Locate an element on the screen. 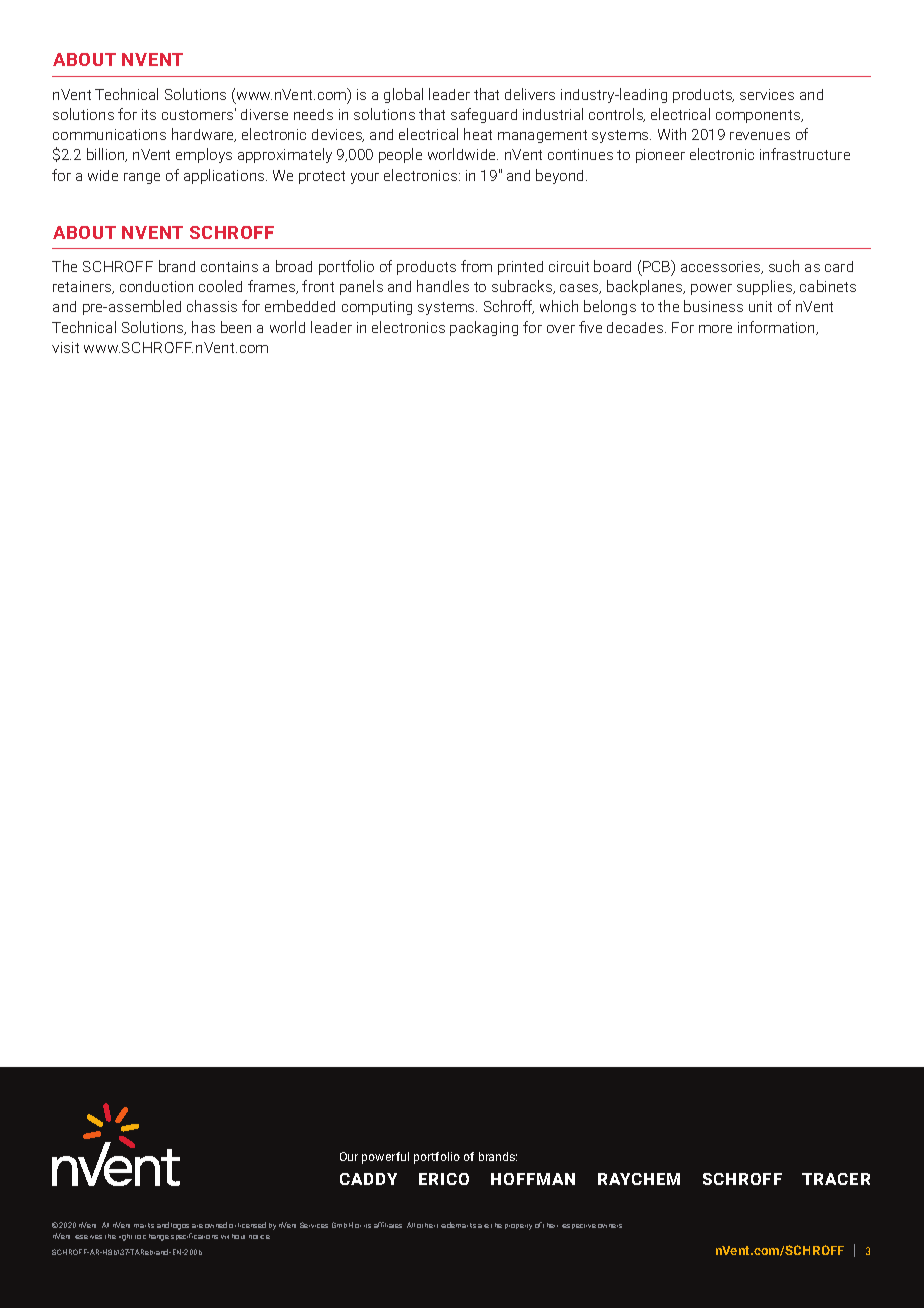 Image resolution: width=924 pixels, height=1308 pixels. visit is located at coordinates (65, 347).
